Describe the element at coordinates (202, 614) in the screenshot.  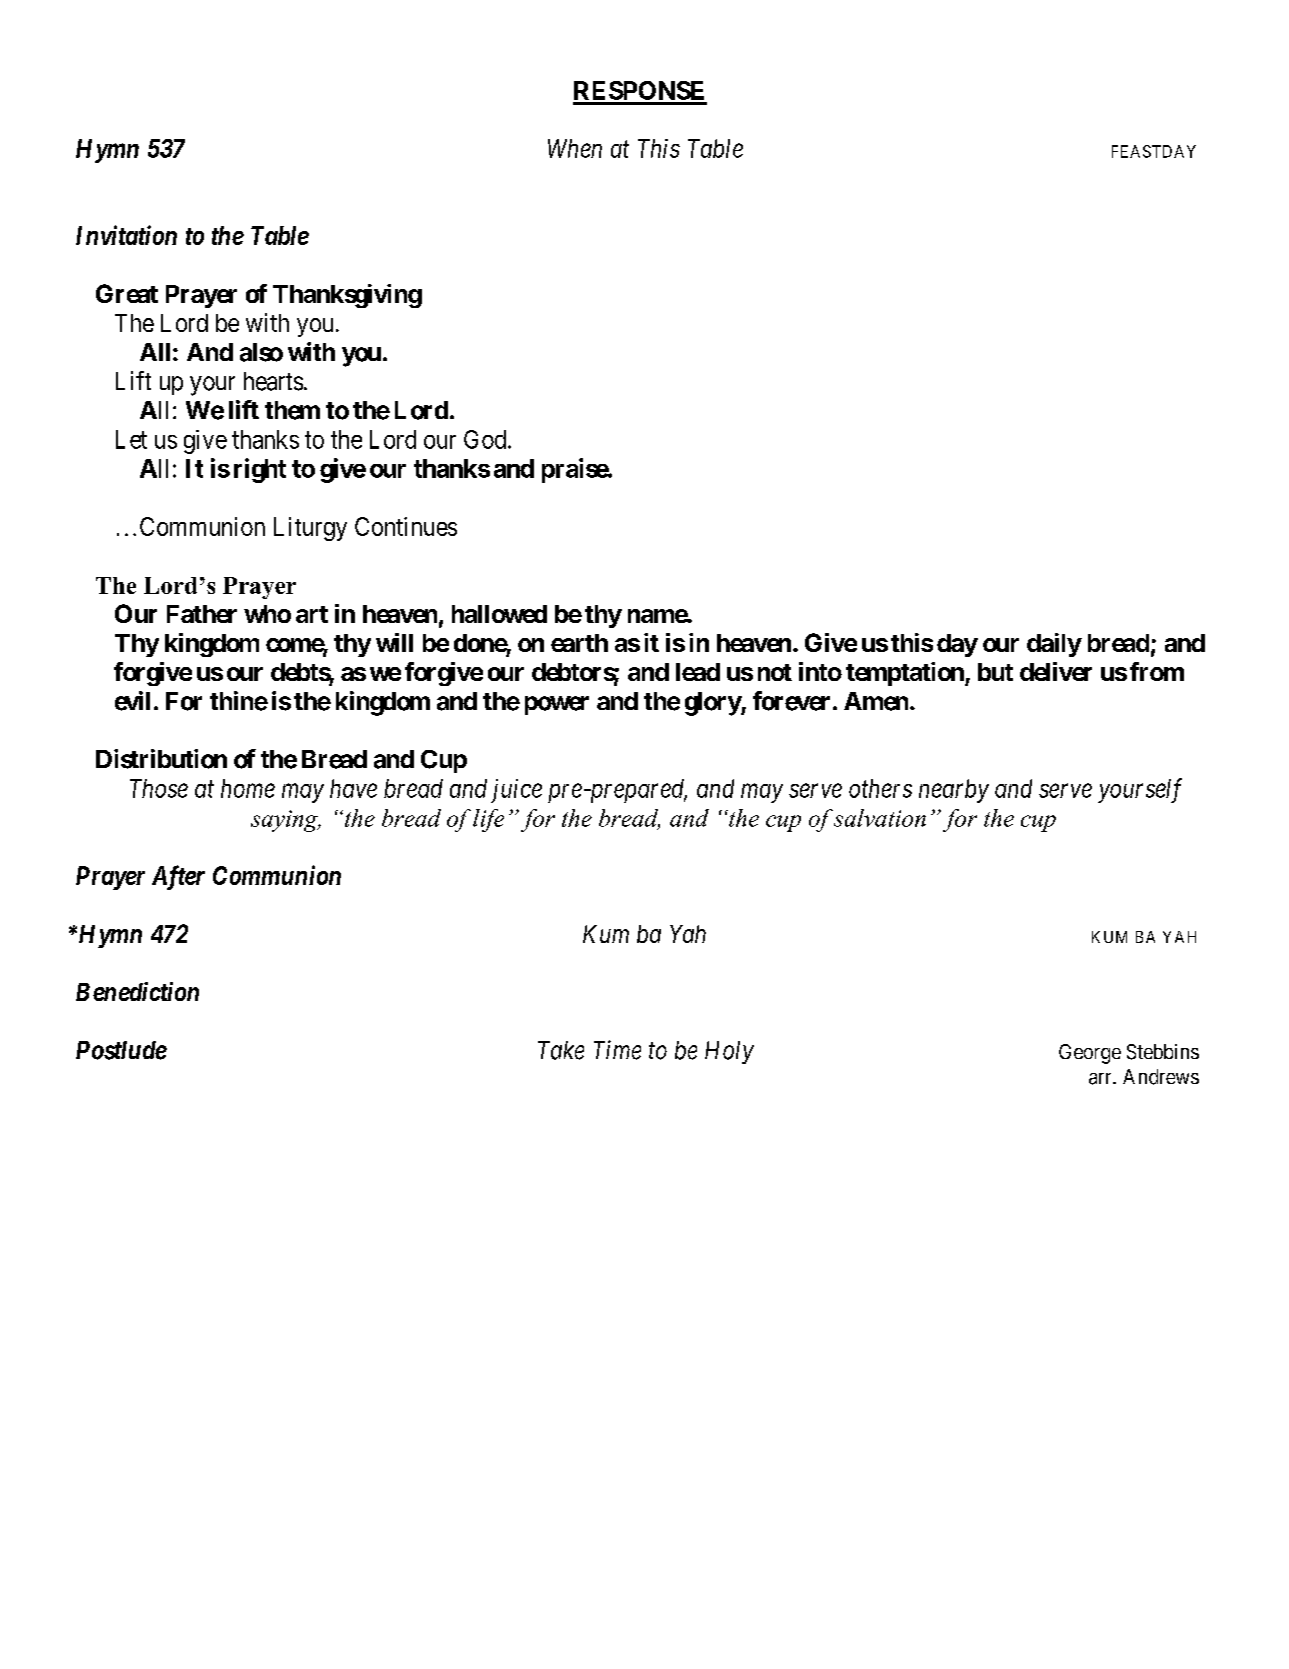
I see `Father` at that location.
